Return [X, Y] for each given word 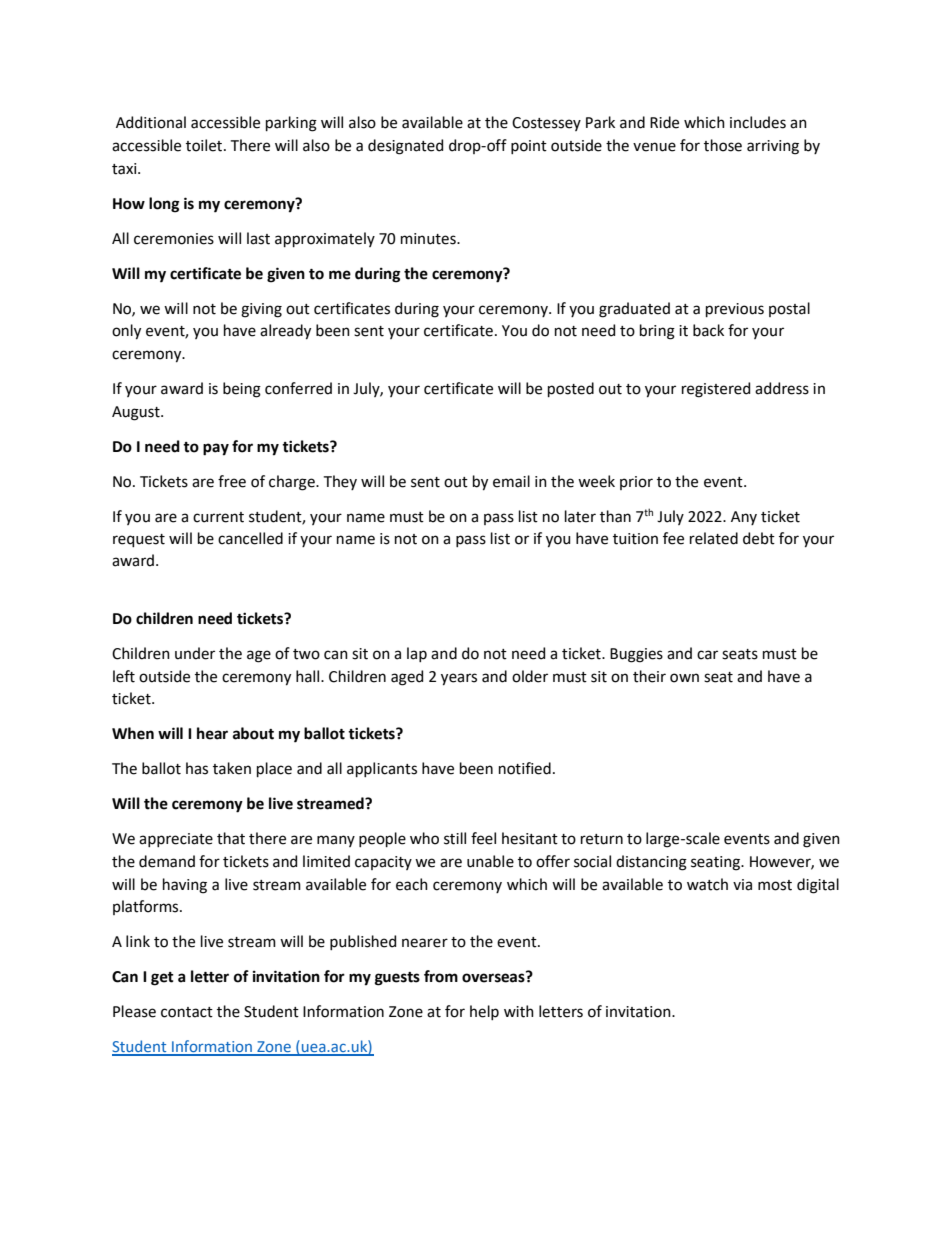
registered [716, 390]
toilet [205, 145]
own [684, 678]
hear [212, 733]
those [723, 145]
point [529, 147]
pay [216, 449]
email [511, 481]
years [459, 679]
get [162, 979]
